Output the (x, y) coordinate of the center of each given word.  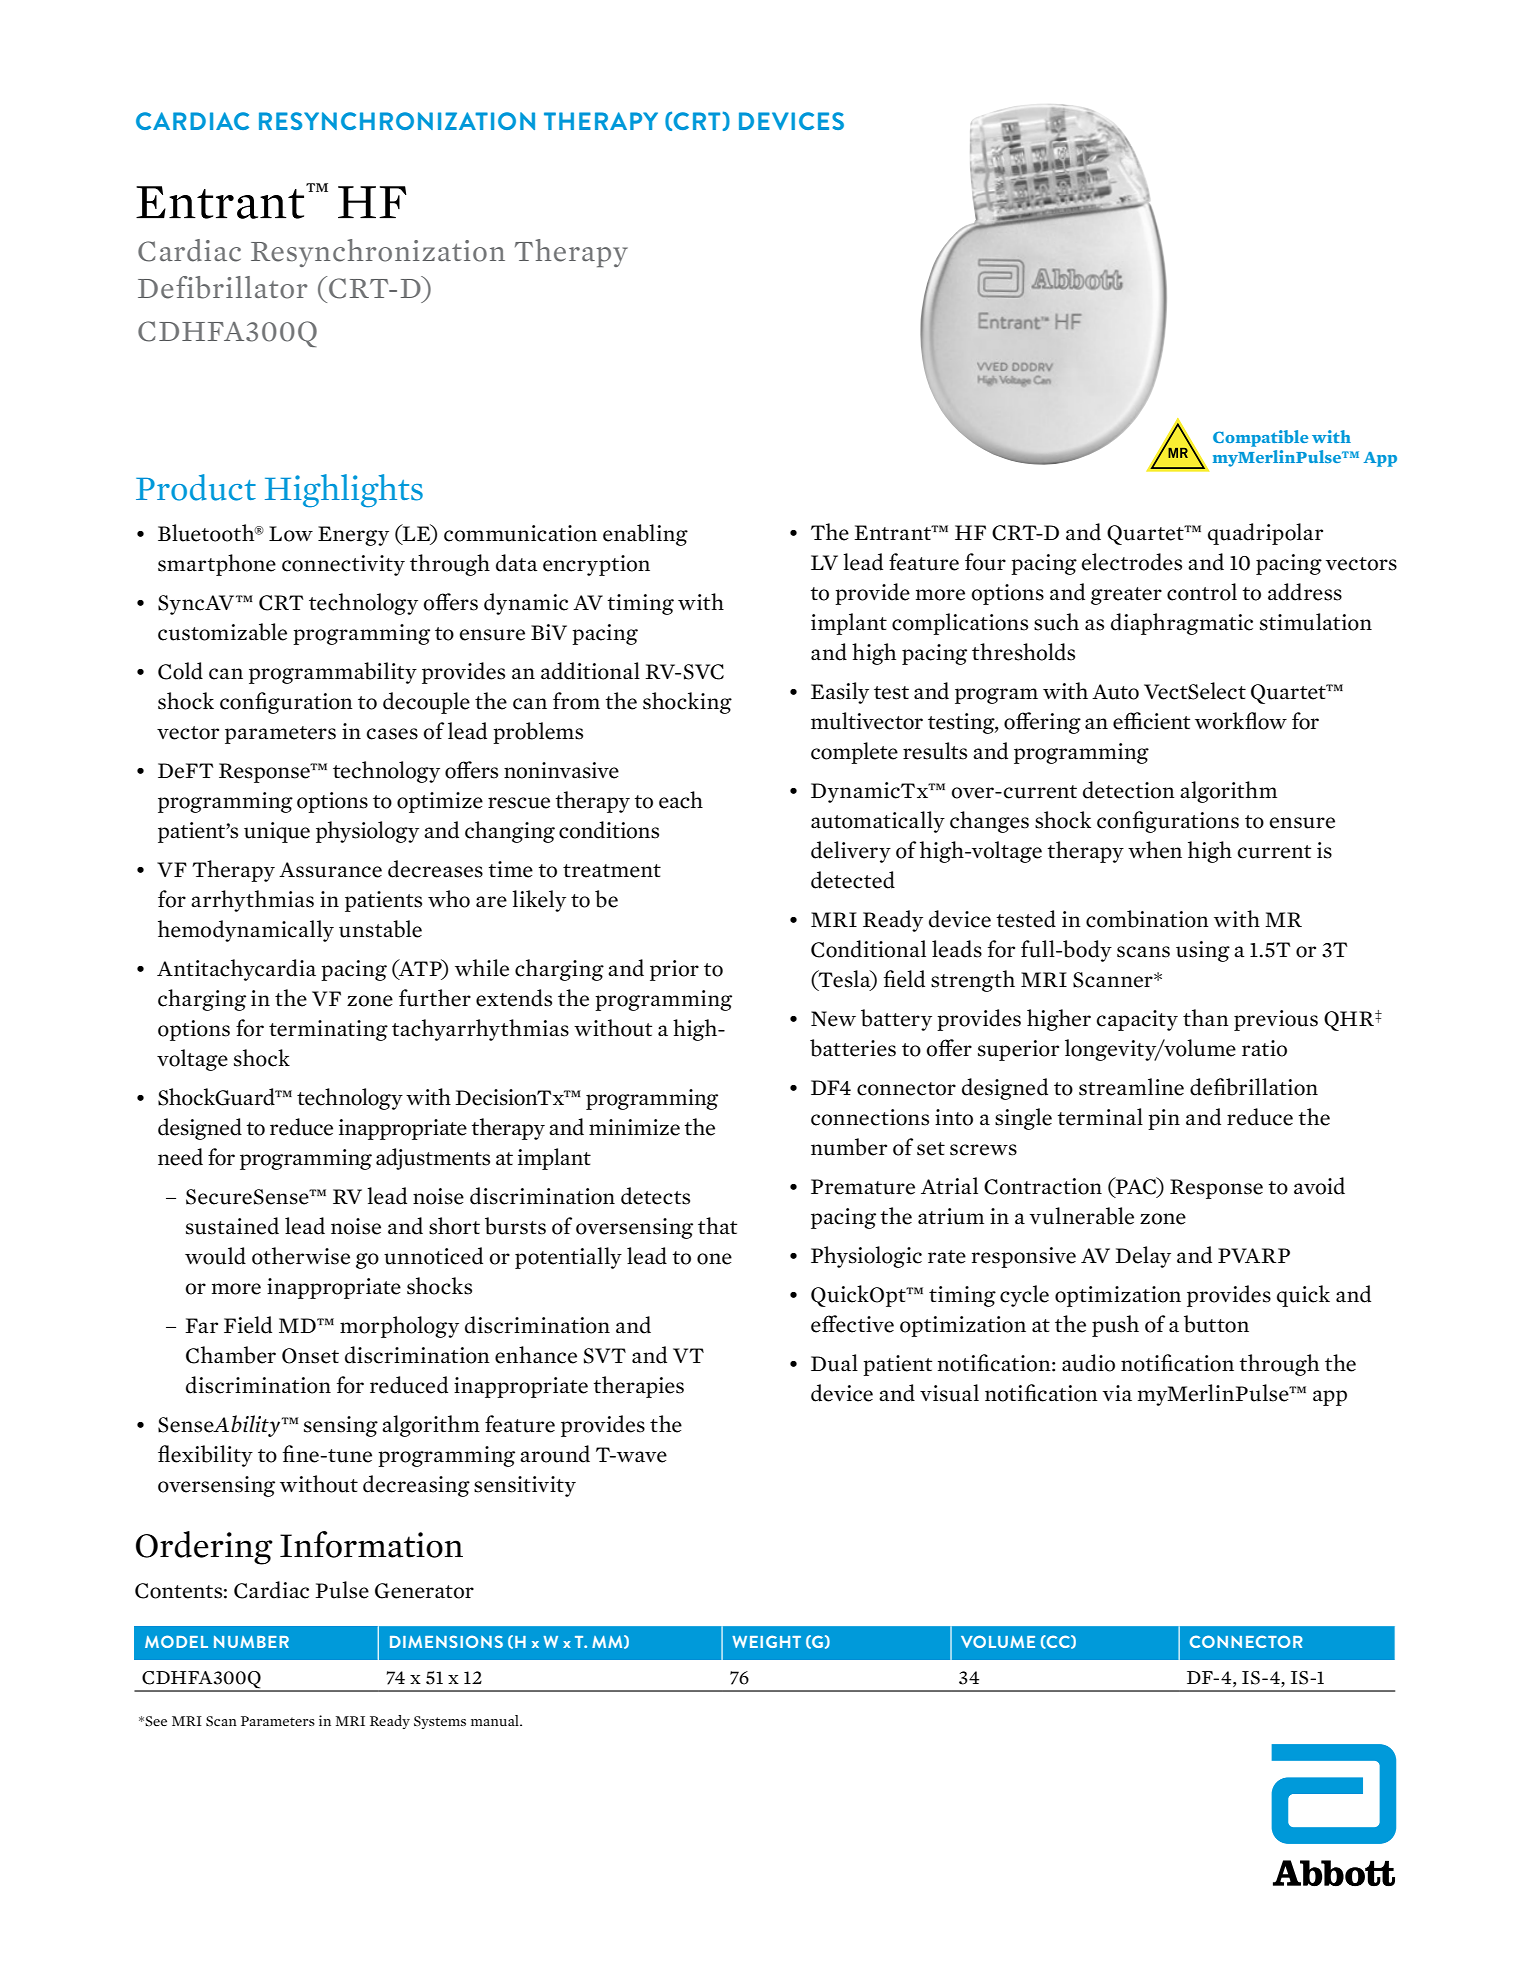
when (1155, 850)
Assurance (330, 870)
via (1117, 1393)
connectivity (343, 565)
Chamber (231, 1355)
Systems (440, 1722)
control (1202, 592)
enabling (645, 535)
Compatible (1260, 438)
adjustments (433, 1159)
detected (853, 880)
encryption (596, 565)
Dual (834, 1363)
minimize (634, 1127)
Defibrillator (222, 287)
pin (1164, 1119)
